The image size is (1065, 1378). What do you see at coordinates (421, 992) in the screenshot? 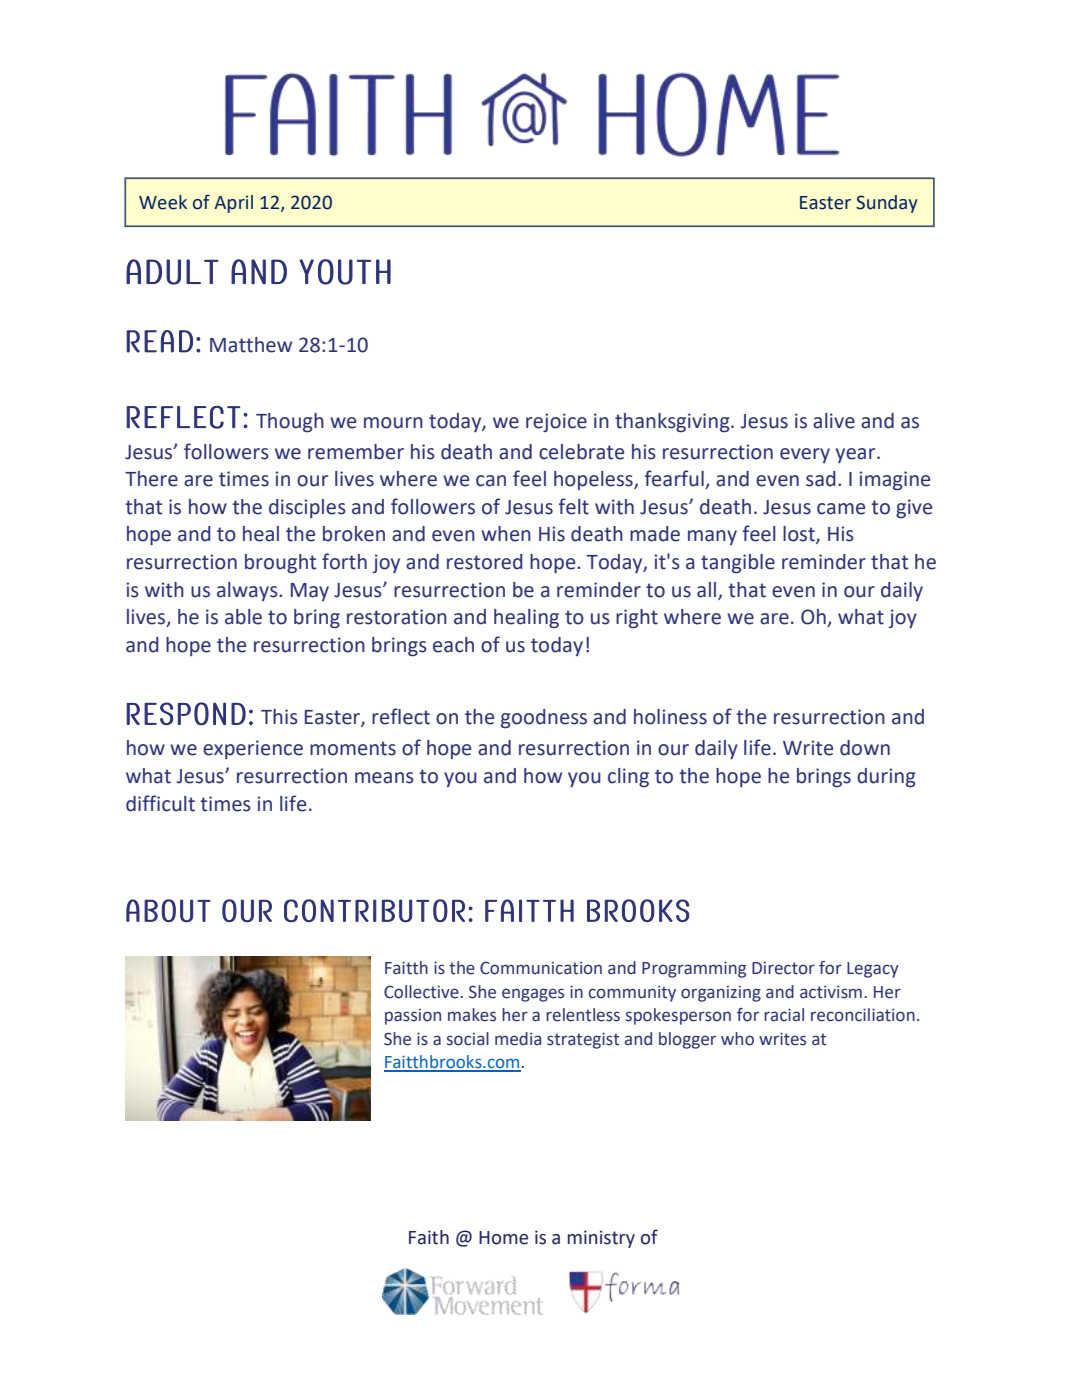
I see `Collective` at bounding box center [421, 992].
